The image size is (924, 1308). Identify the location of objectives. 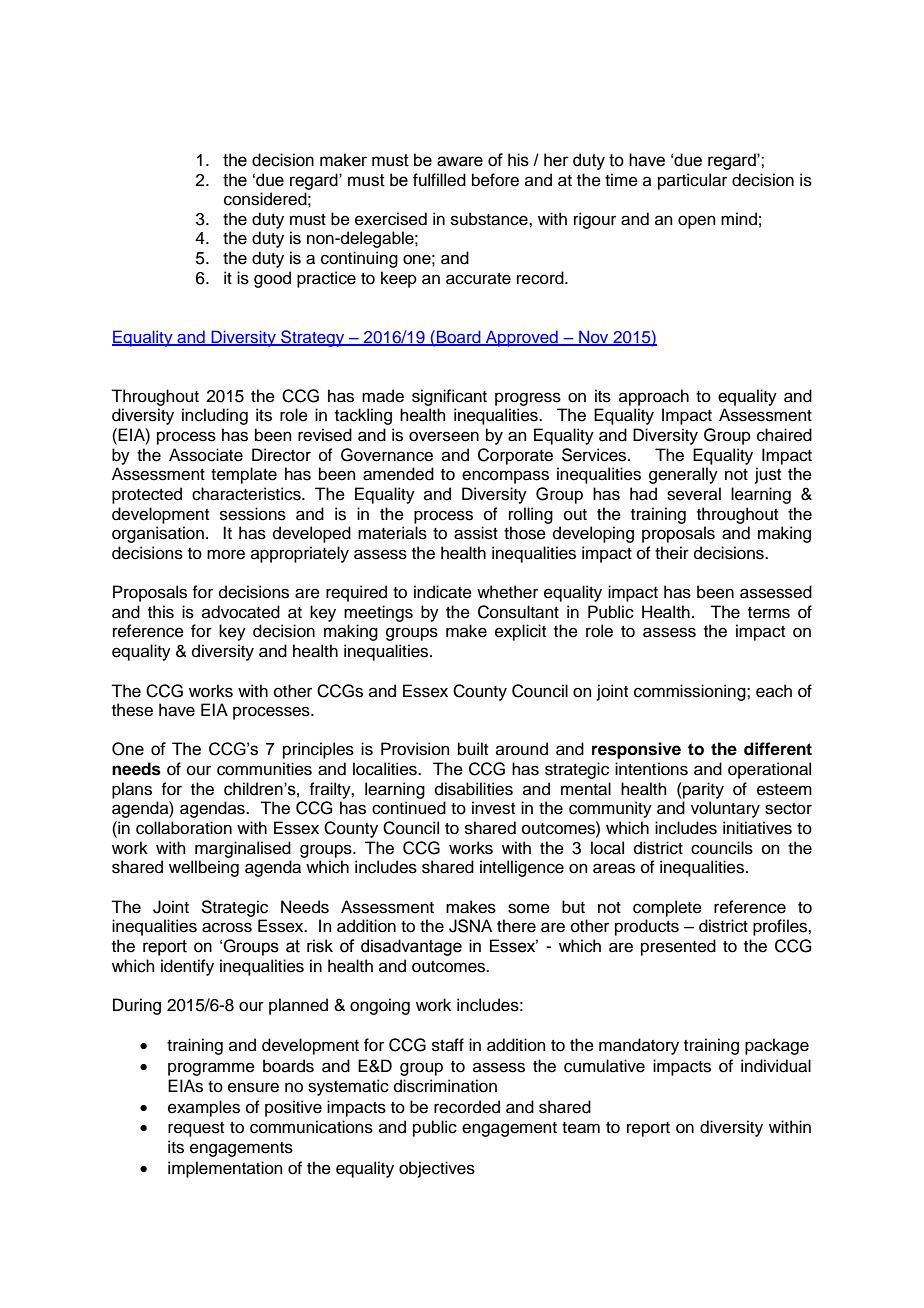
(437, 1169).
